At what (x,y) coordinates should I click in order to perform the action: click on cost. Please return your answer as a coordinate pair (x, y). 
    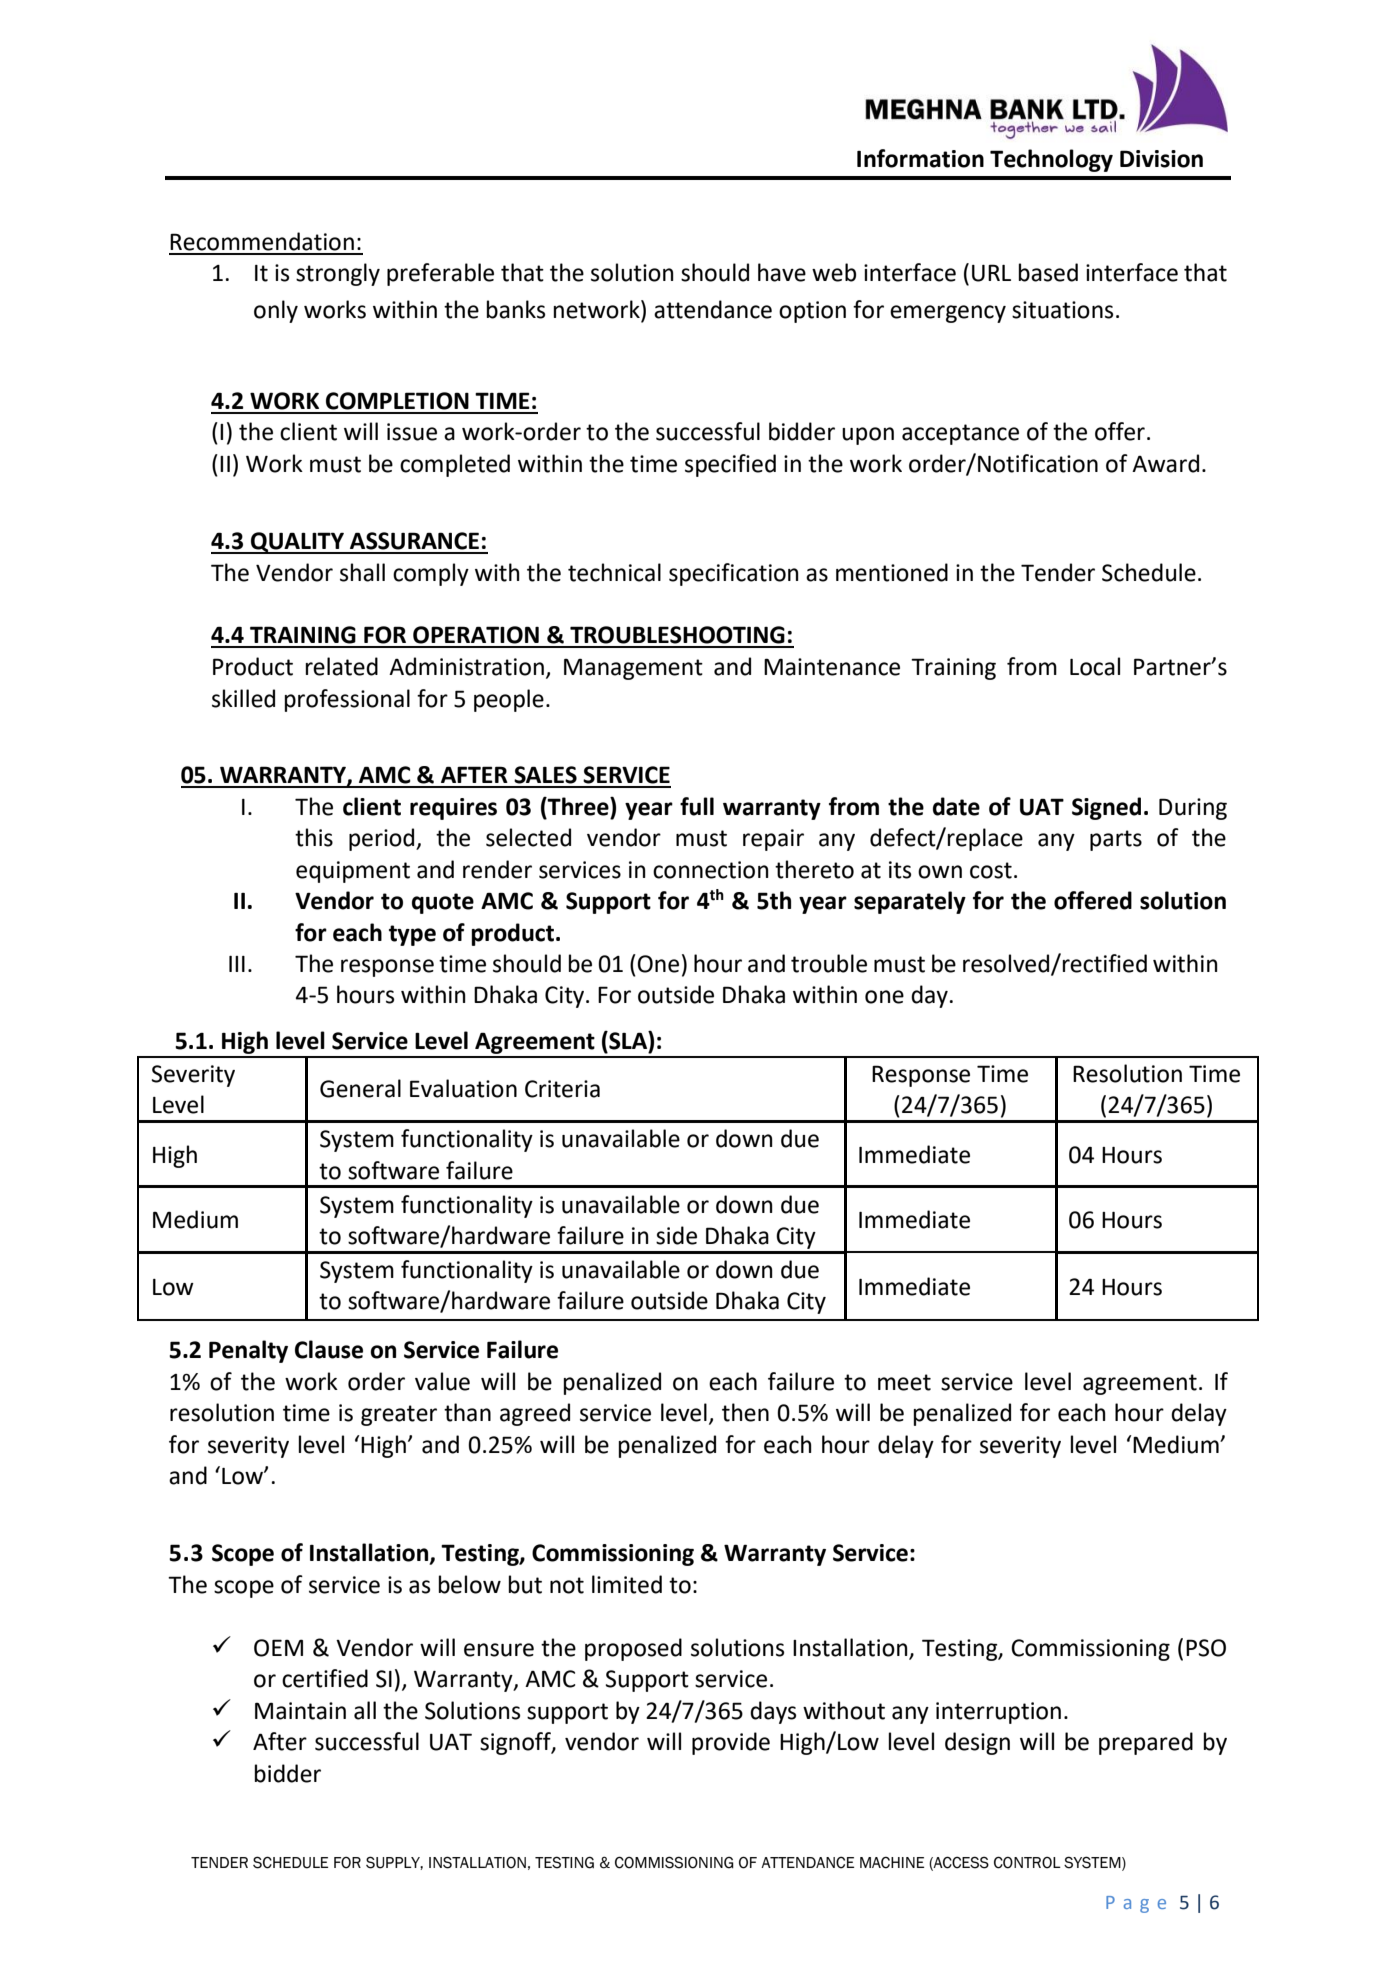
    Looking at the image, I should click on (991, 870).
